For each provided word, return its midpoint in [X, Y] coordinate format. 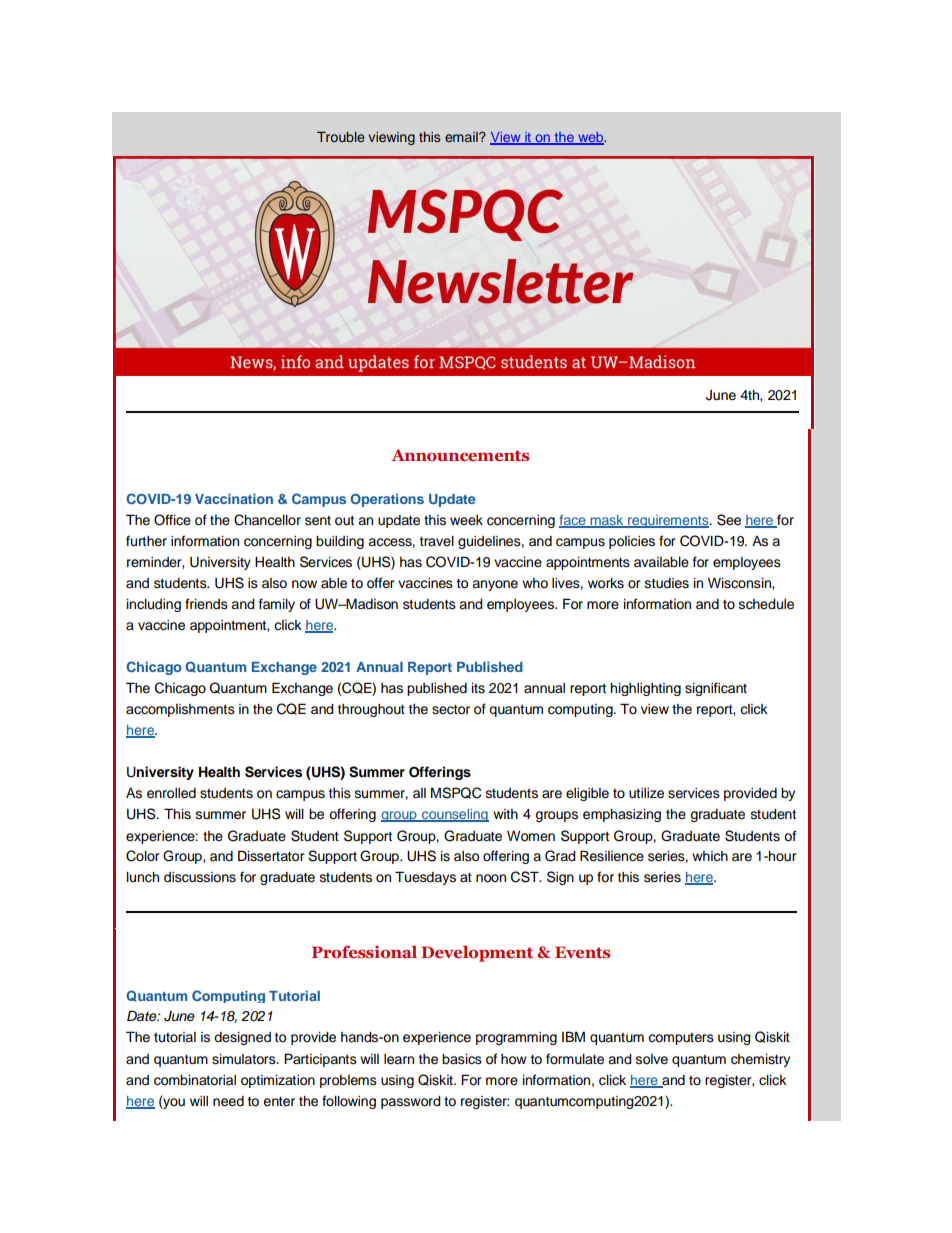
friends [206, 604]
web [591, 138]
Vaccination [234, 498]
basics [462, 1059]
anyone [495, 585]
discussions [200, 877]
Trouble [341, 137]
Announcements [460, 455]
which [710, 856]
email [462, 137]
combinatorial [195, 1080]
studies [667, 583]
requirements [668, 521]
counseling [454, 815]
